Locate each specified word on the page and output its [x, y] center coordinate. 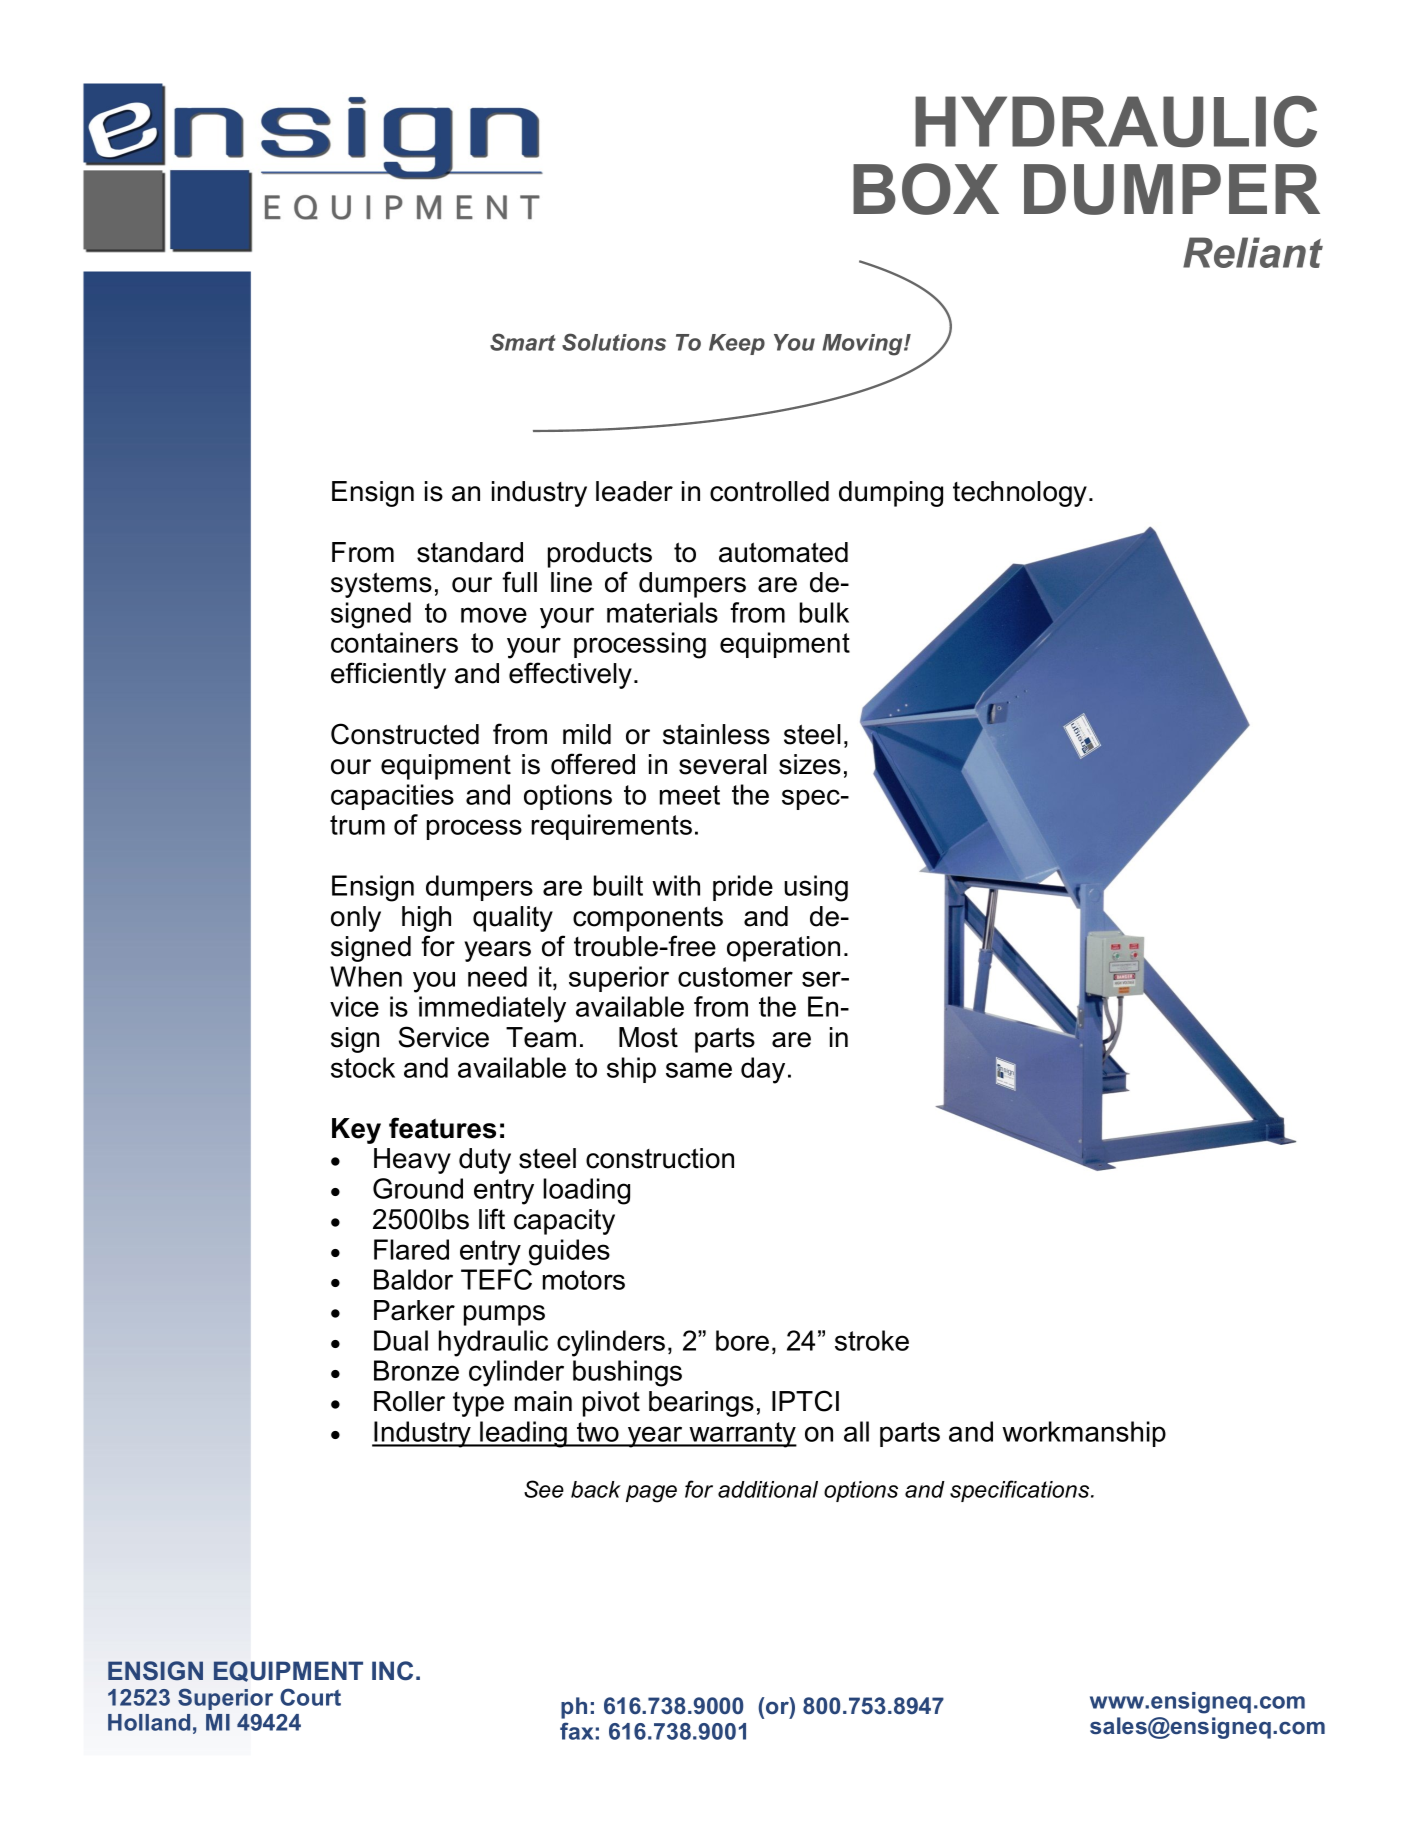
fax [576, 1731]
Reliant [1253, 252]
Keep [737, 344]
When [366, 976]
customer [735, 977]
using [816, 888]
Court [310, 1697]
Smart [523, 342]
